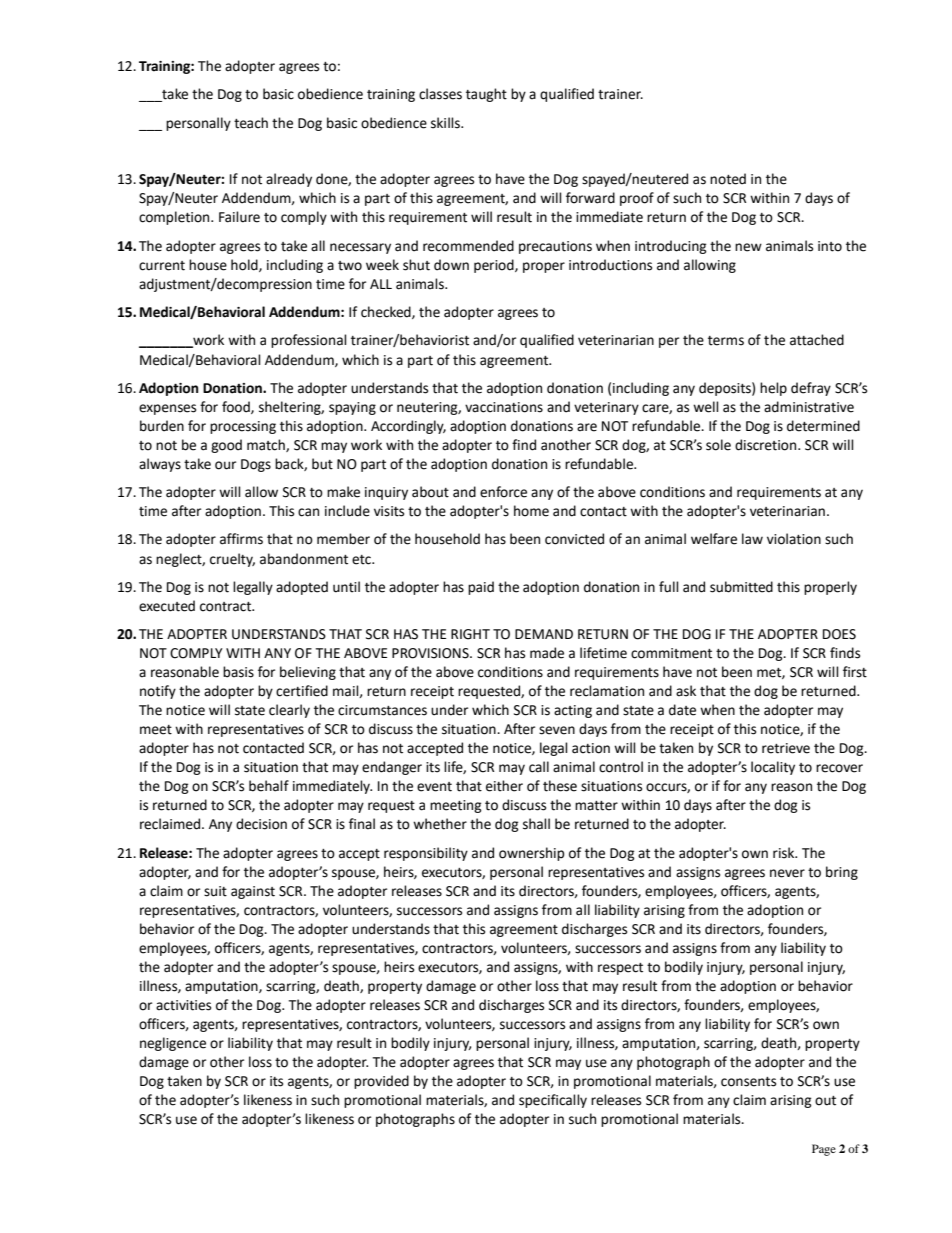 The width and height of the page is (952, 1233). Describe the element at coordinates (486, 95) in the page. I see `taught` at that location.
